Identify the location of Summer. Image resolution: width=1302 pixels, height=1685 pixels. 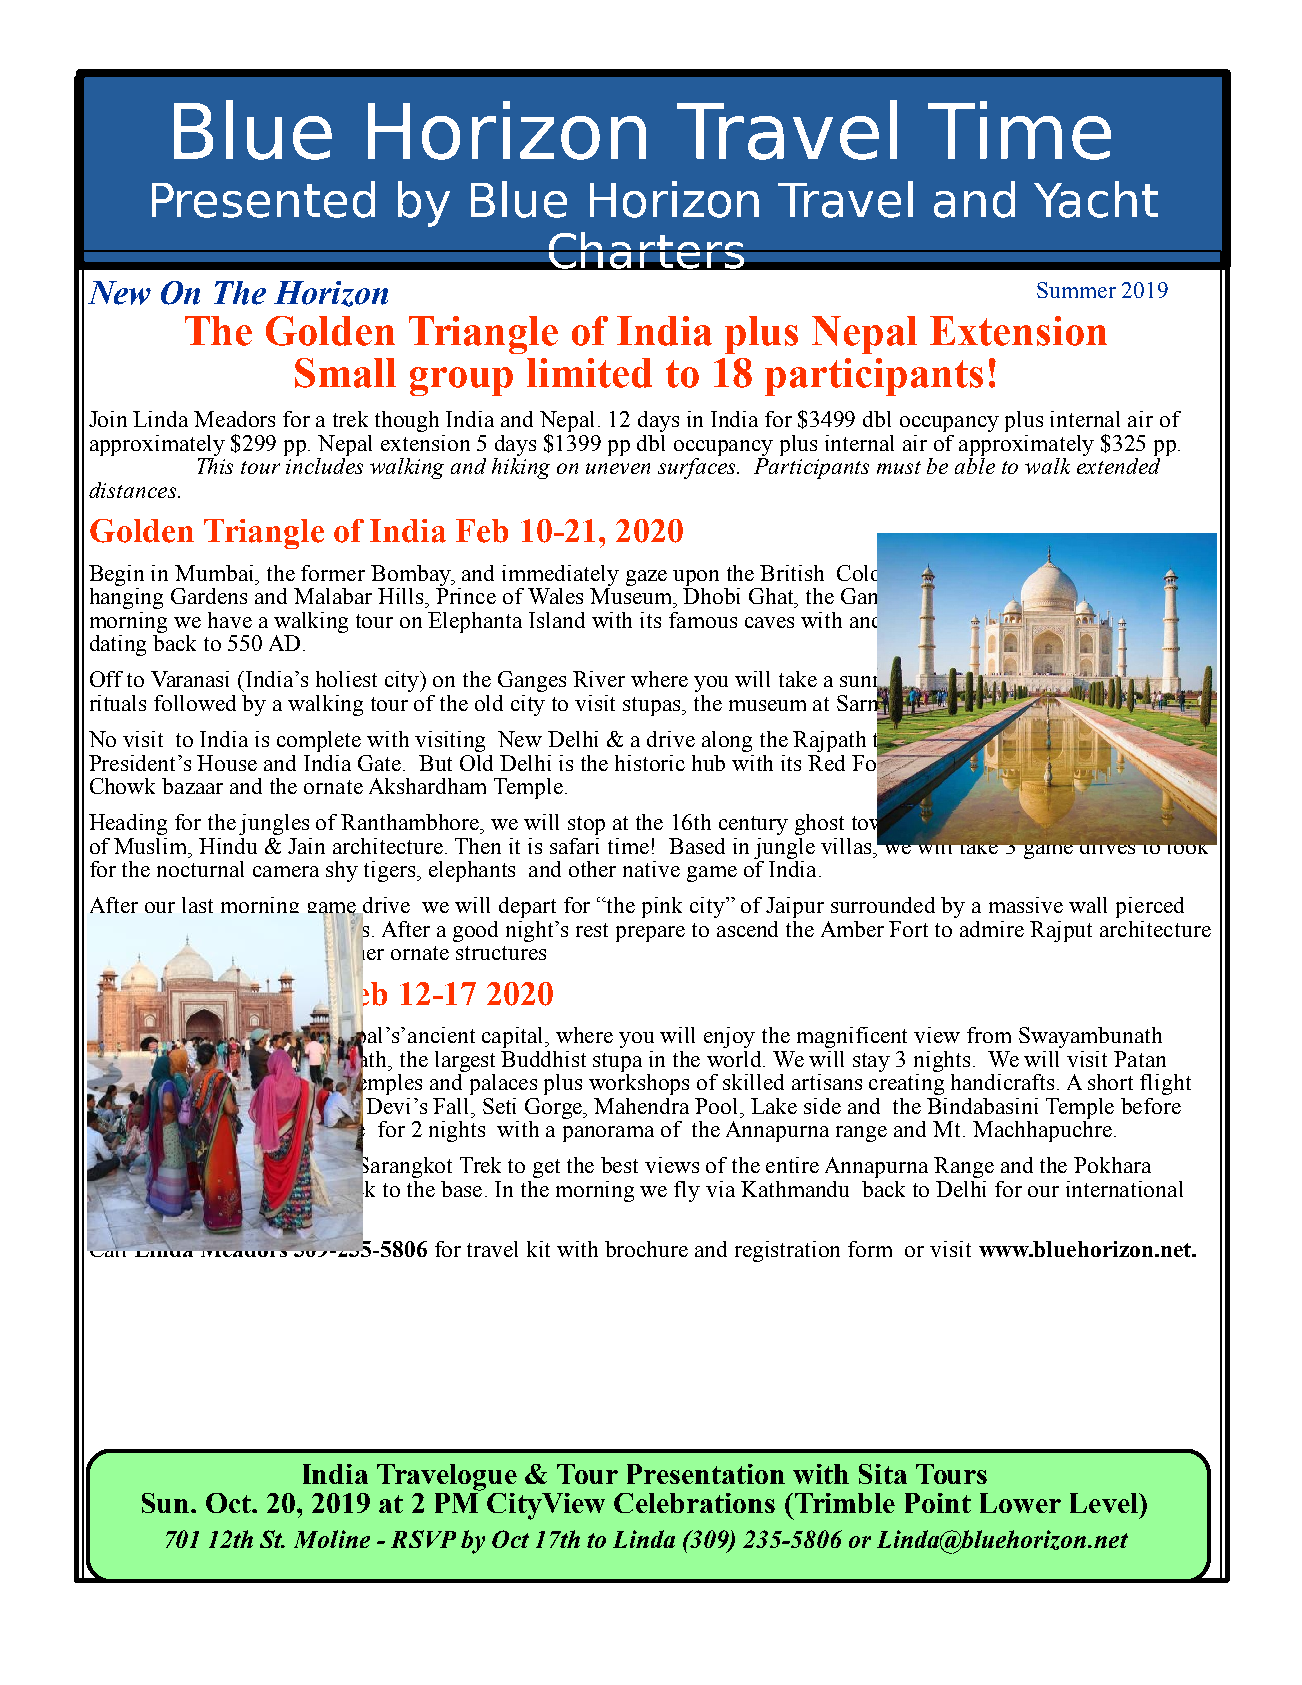
(1076, 290).
